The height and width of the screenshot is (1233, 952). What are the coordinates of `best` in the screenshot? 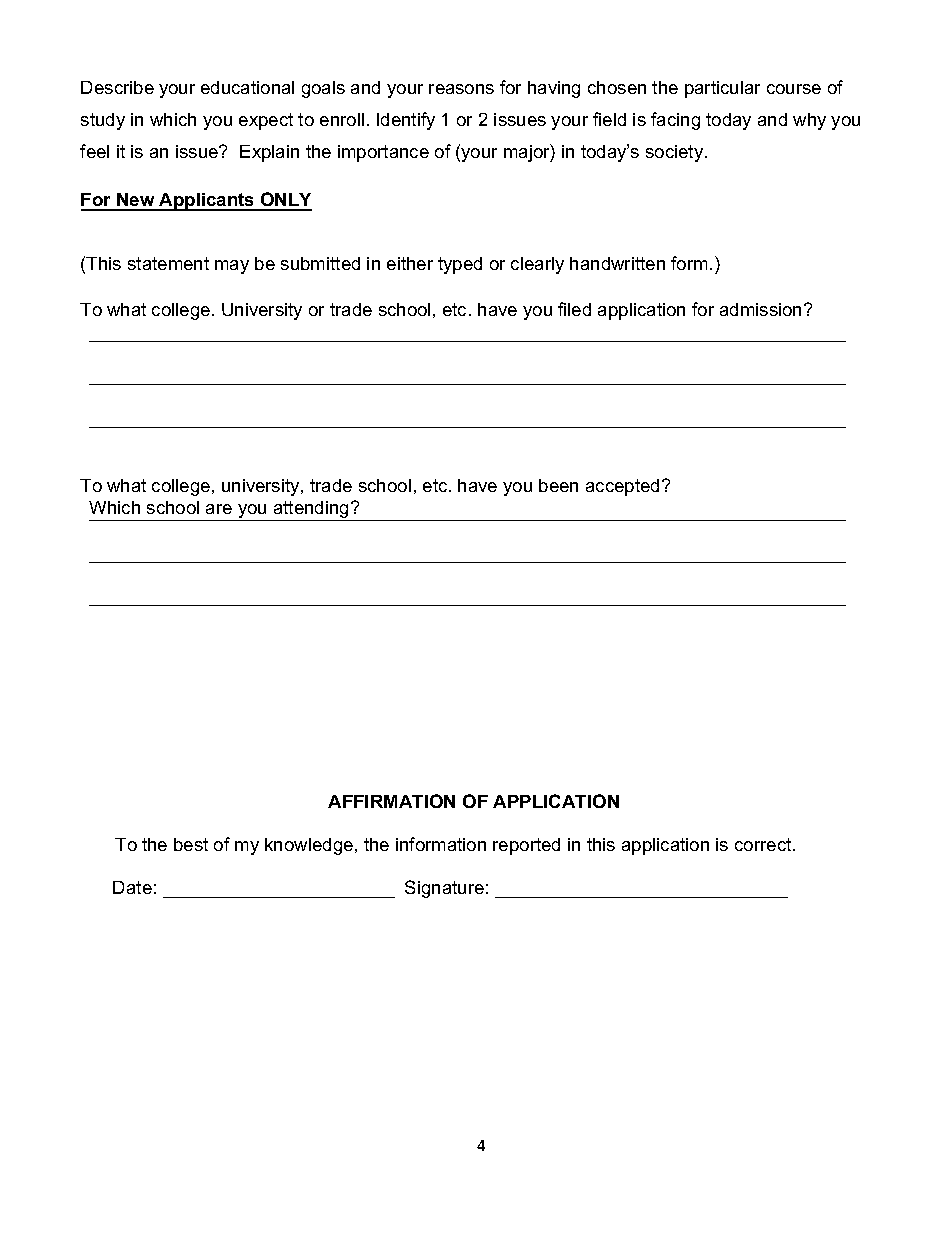 It's located at (191, 844).
